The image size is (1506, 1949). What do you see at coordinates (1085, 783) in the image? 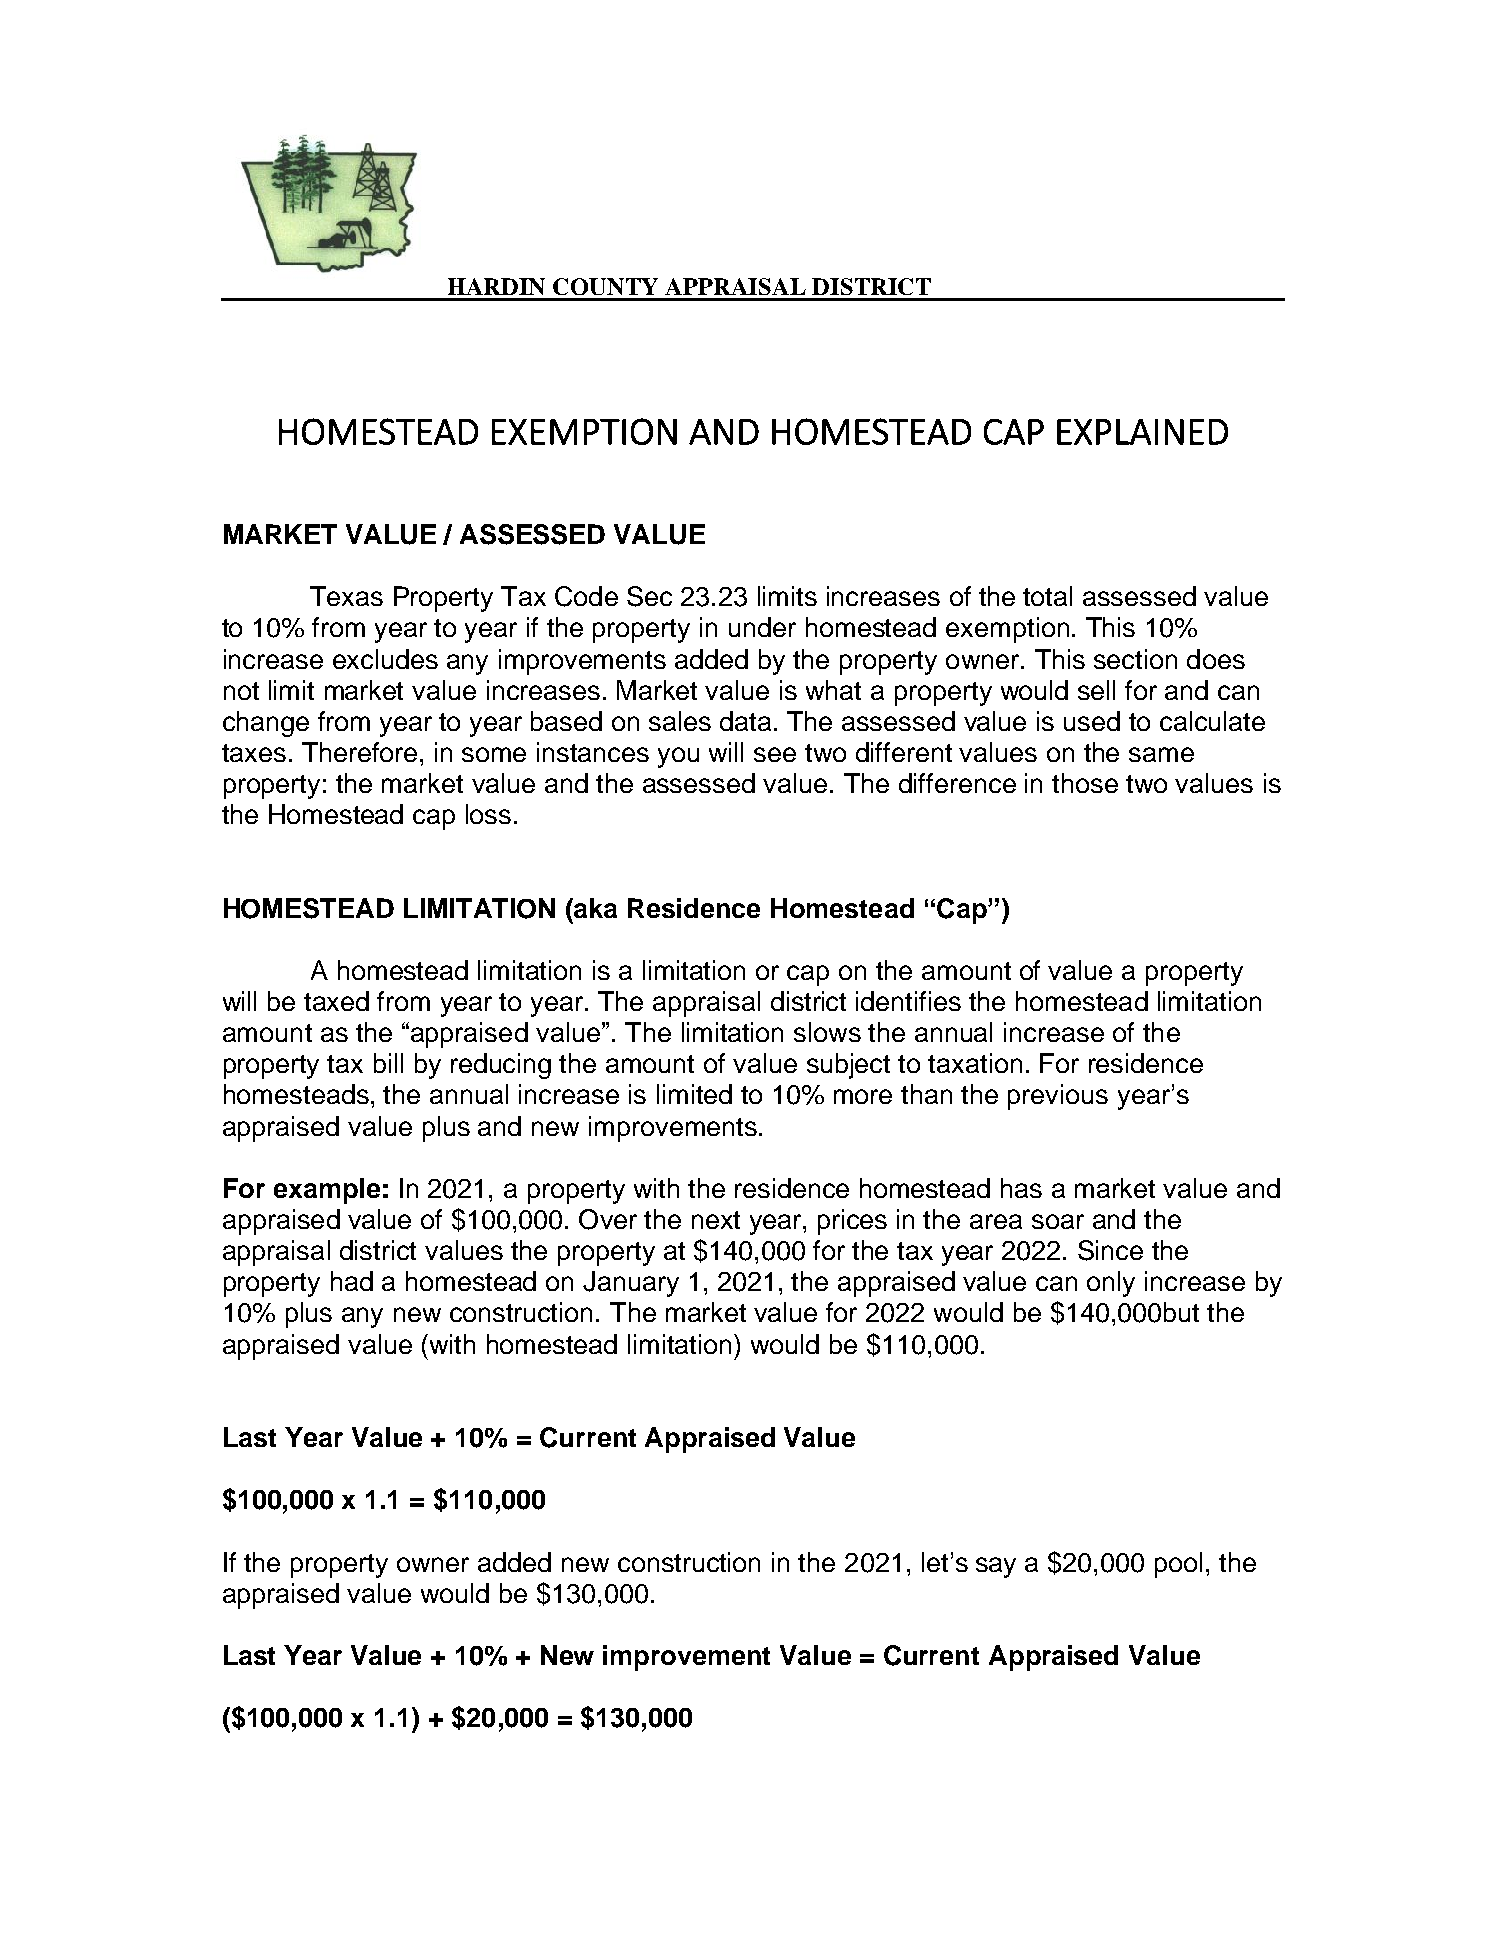
I see `those` at bounding box center [1085, 783].
